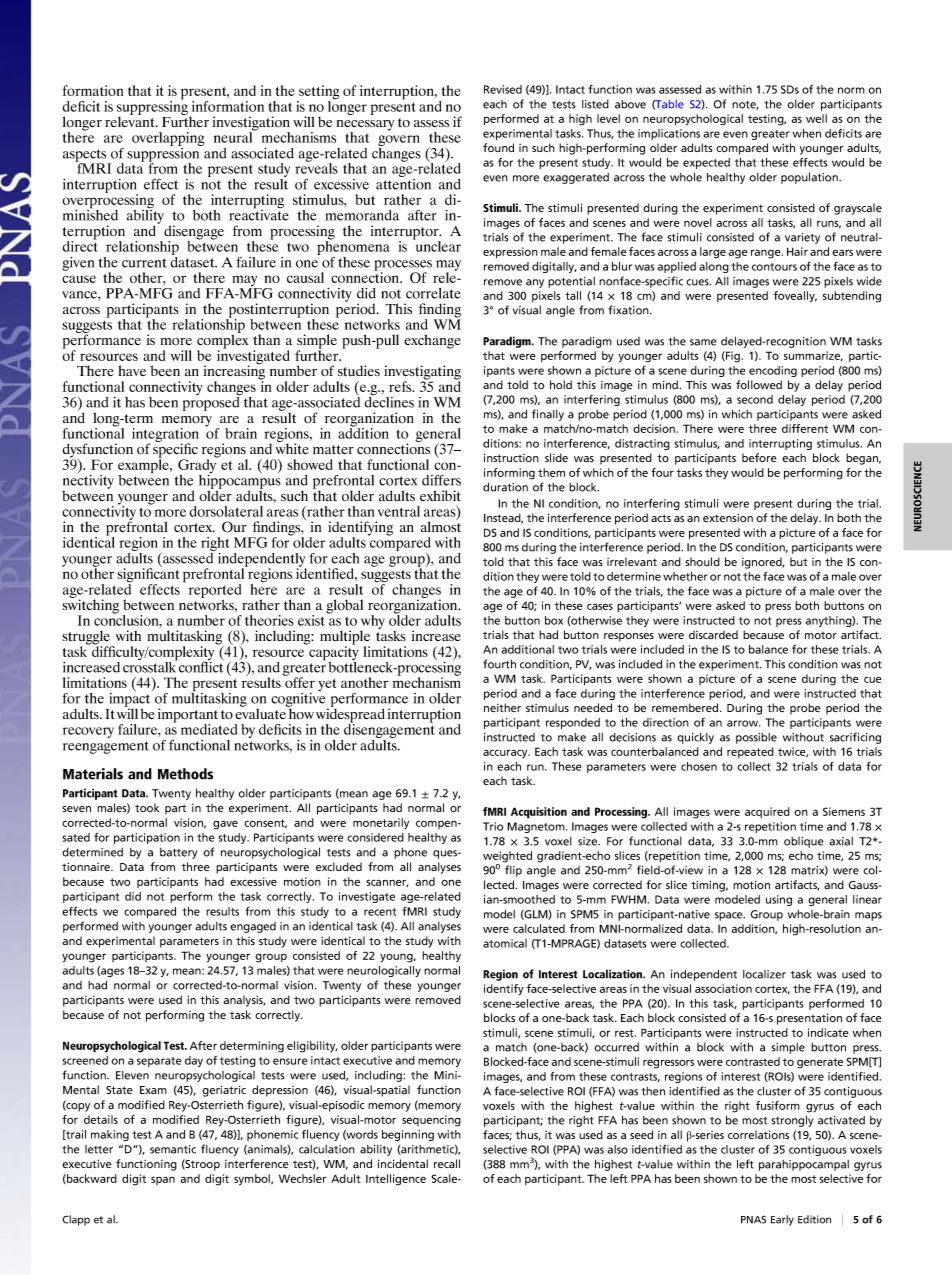  What do you see at coordinates (713, 634) in the page?
I see `discarded` at bounding box center [713, 634].
